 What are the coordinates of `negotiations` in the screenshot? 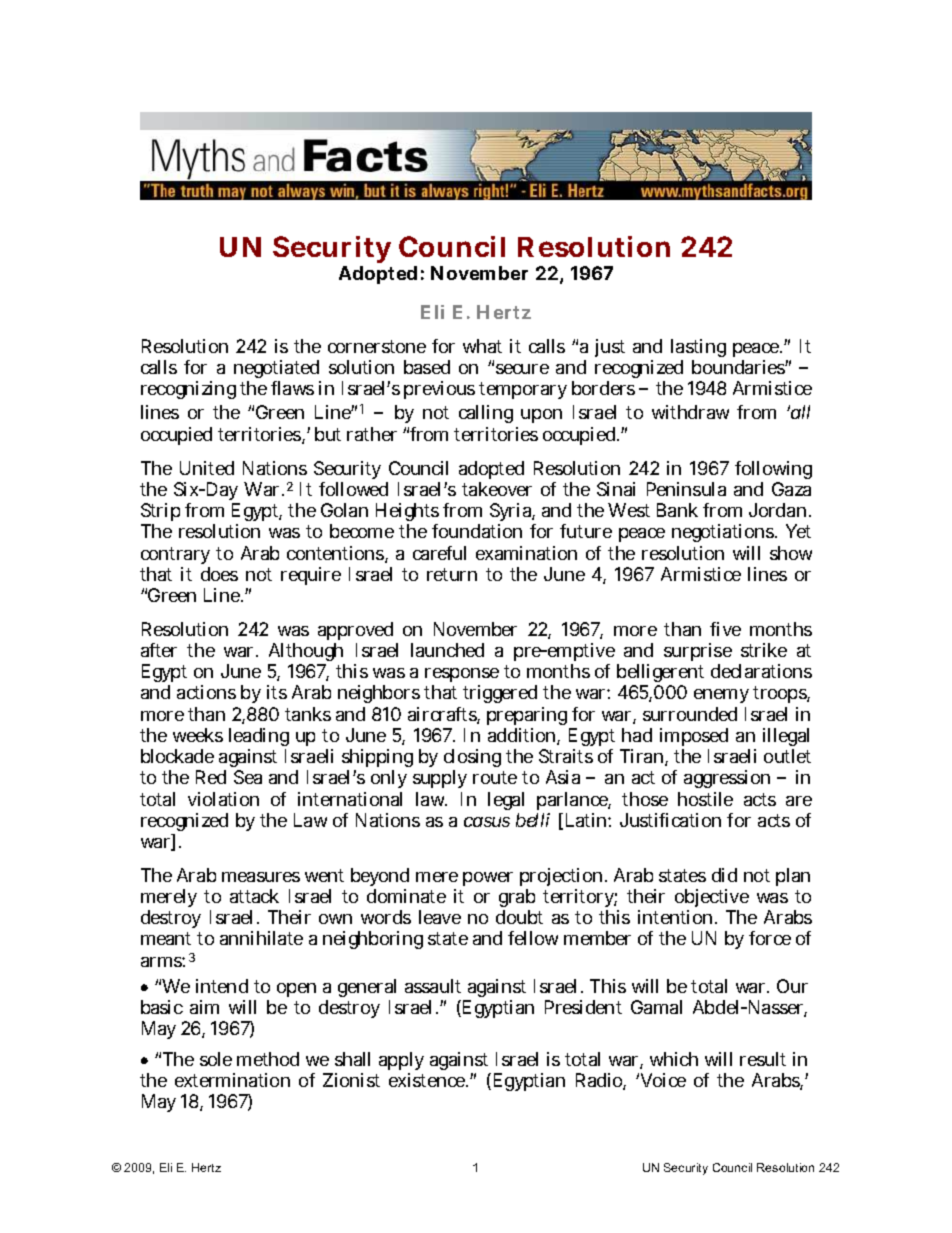 It's located at (724, 533).
